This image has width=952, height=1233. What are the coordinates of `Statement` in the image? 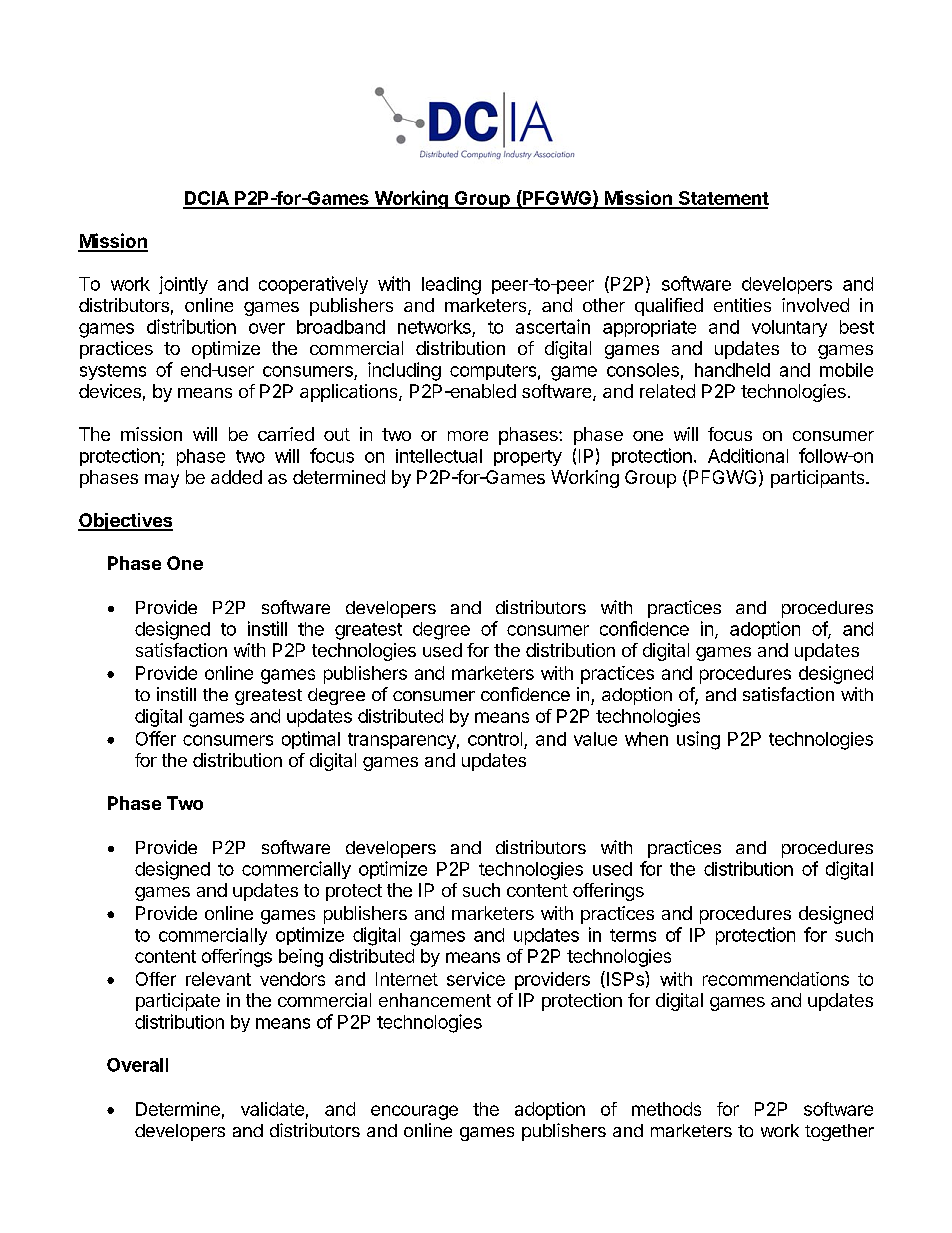 It's located at (722, 199).
